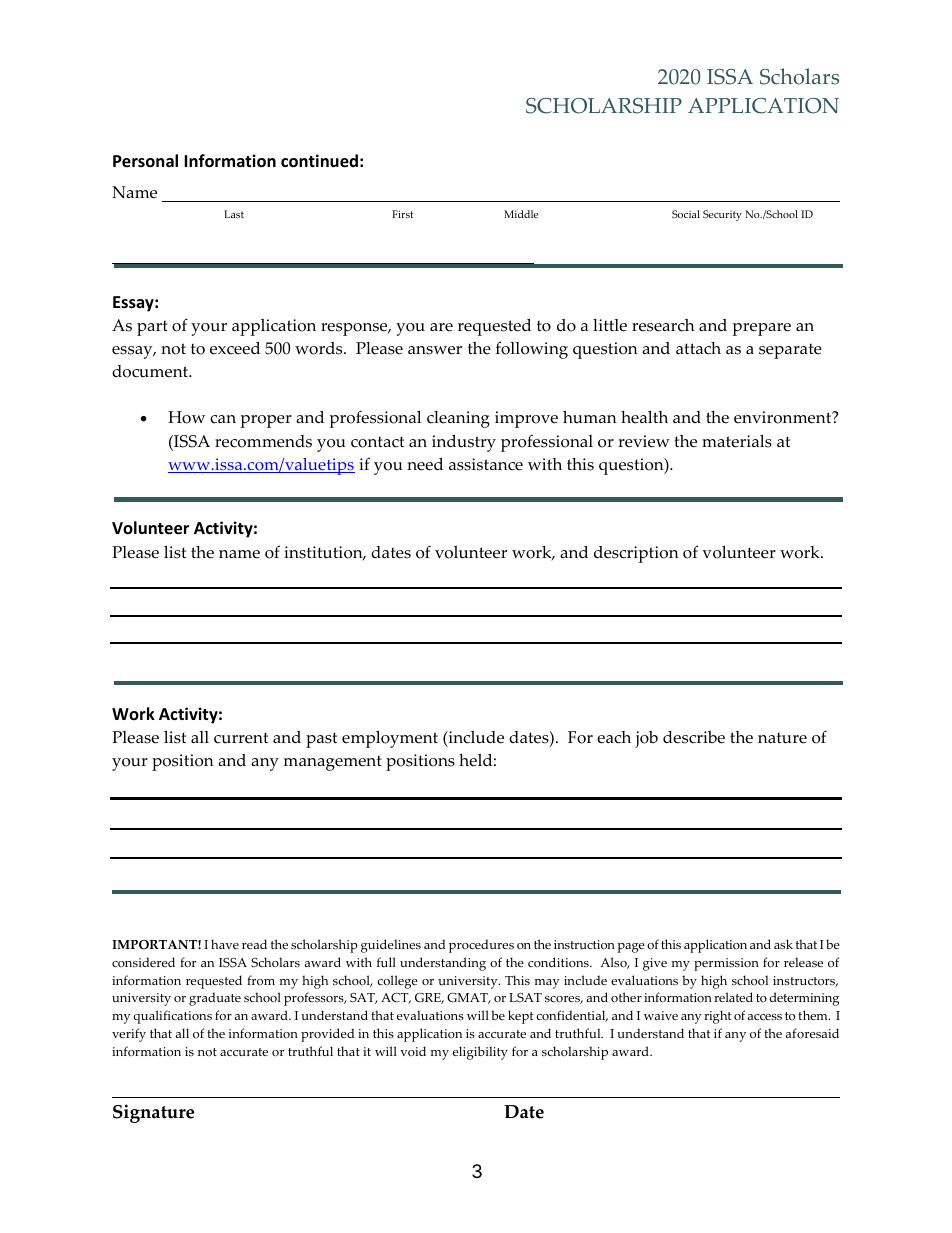 Image resolution: width=952 pixels, height=1233 pixels. Describe the element at coordinates (722, 215) in the screenshot. I see `Security` at that location.
